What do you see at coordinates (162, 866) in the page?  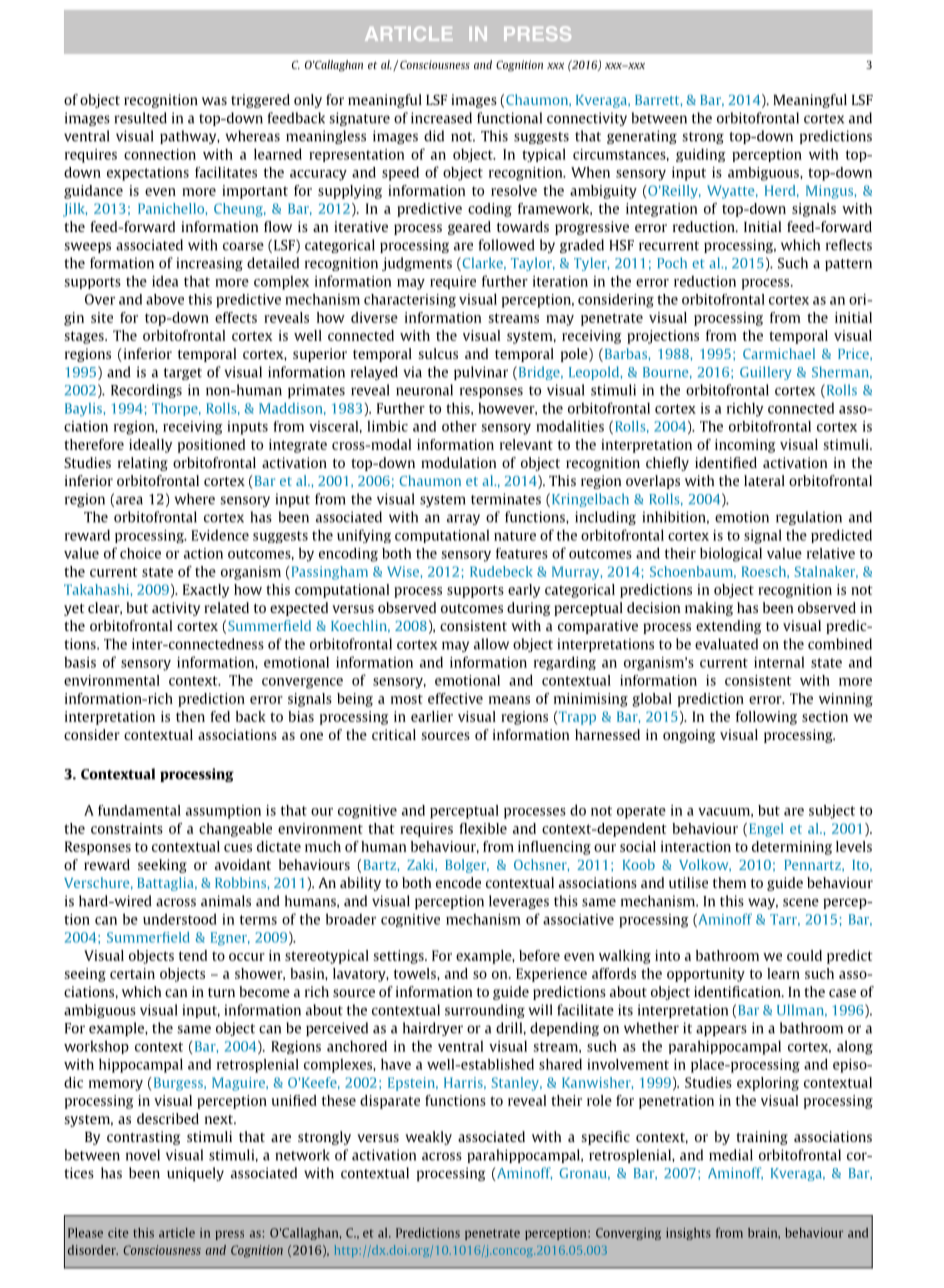 I see `seeking` at bounding box center [162, 866].
